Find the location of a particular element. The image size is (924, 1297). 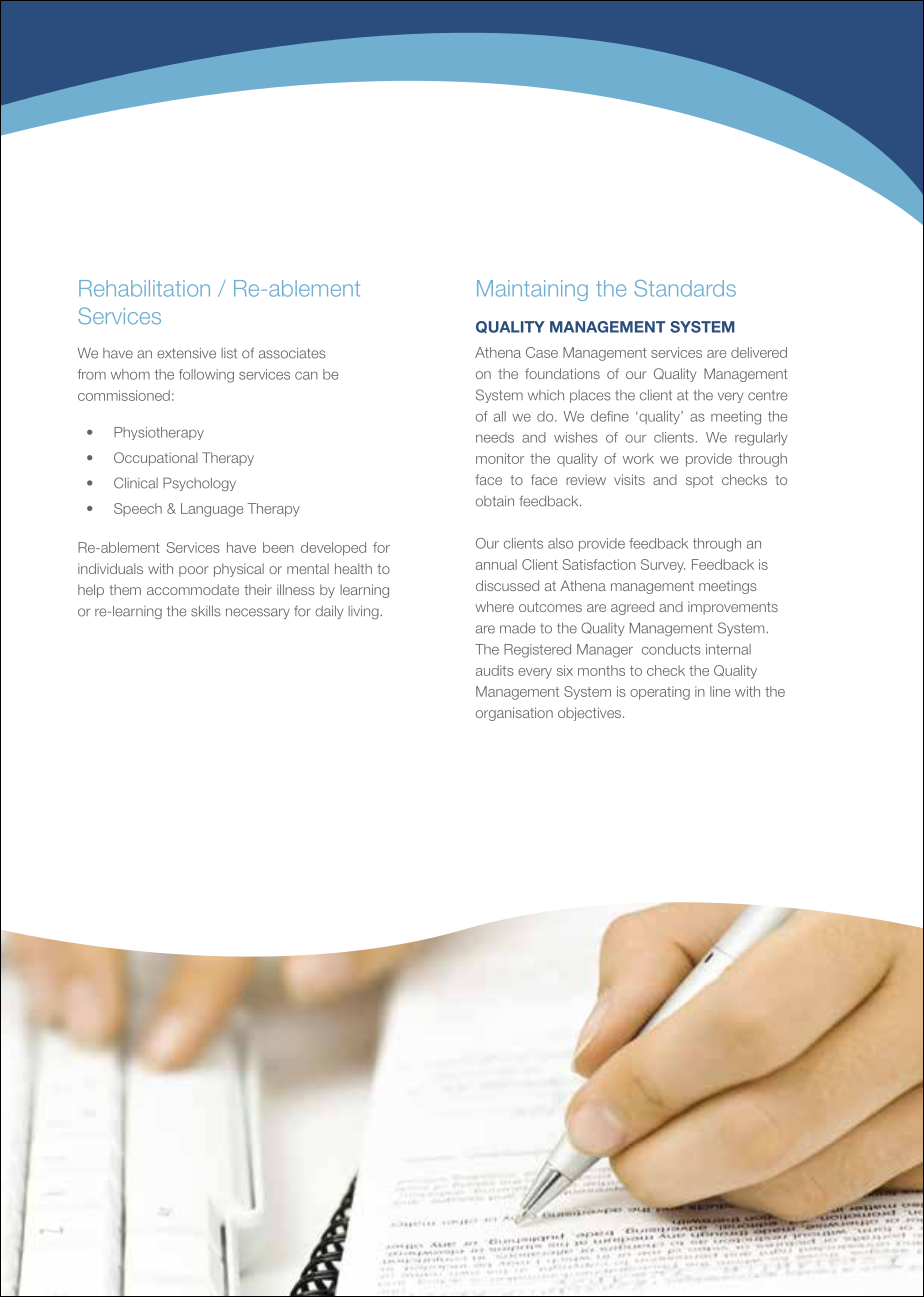

skills is located at coordinates (206, 611).
